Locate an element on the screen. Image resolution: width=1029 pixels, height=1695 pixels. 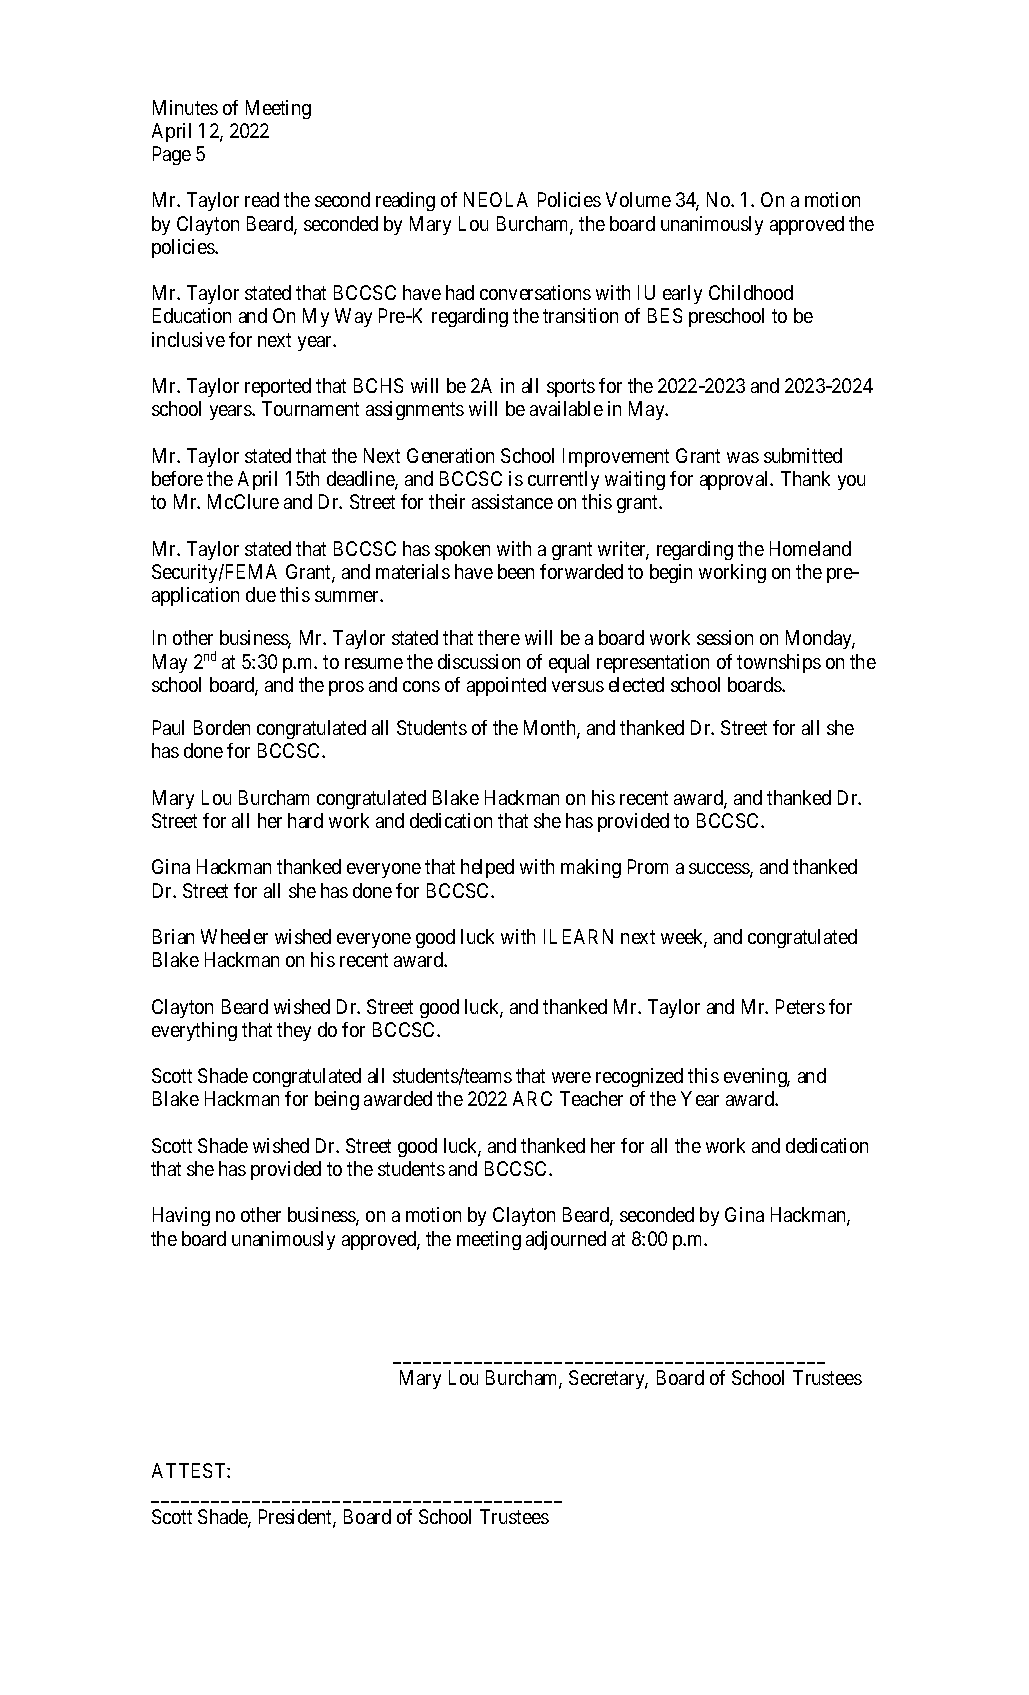
recognized is located at coordinates (639, 1077).
